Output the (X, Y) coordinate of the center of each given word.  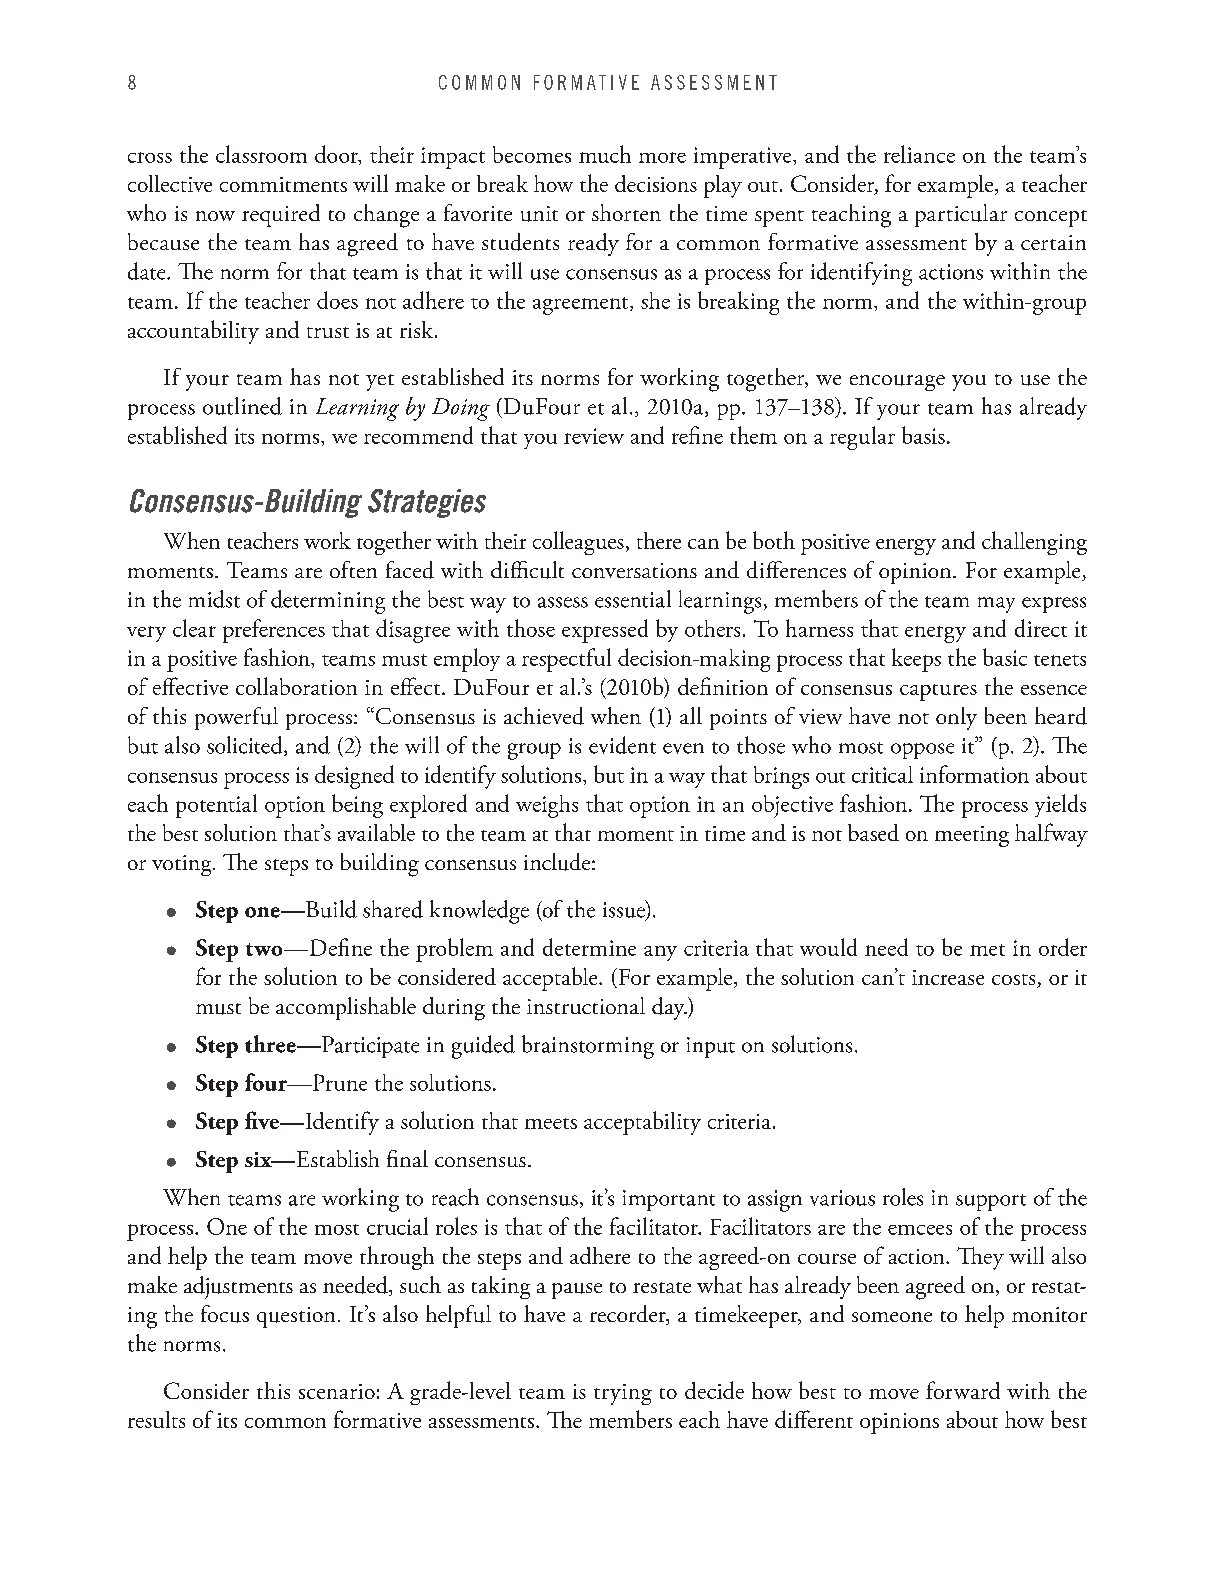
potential (216, 806)
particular (961, 215)
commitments (283, 184)
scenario (337, 1391)
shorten (626, 212)
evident (622, 745)
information (974, 774)
